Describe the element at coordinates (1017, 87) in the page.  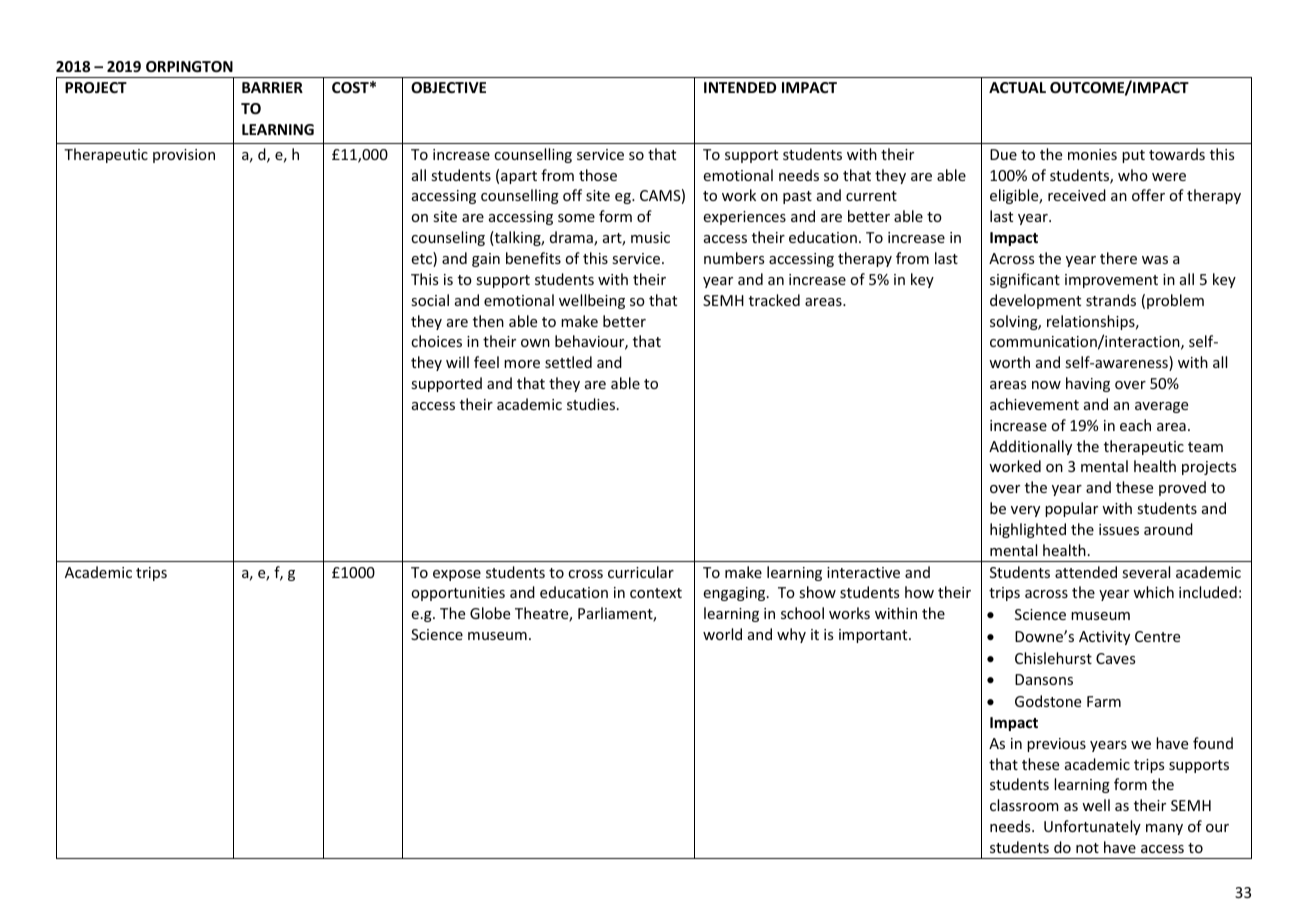
I see `ACTUAL` at that location.
